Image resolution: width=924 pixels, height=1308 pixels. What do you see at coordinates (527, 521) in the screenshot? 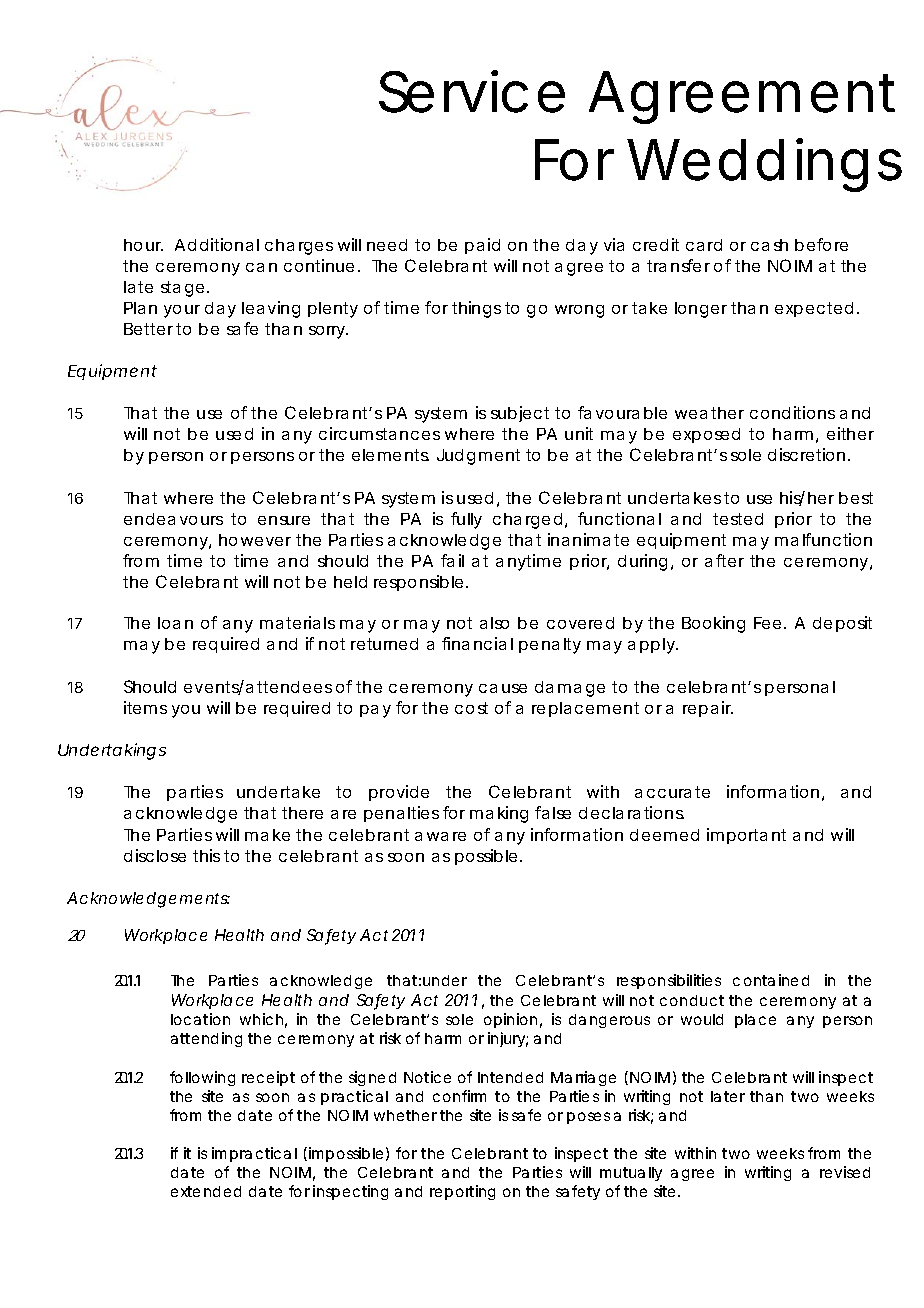
I see `charged` at bounding box center [527, 521].
